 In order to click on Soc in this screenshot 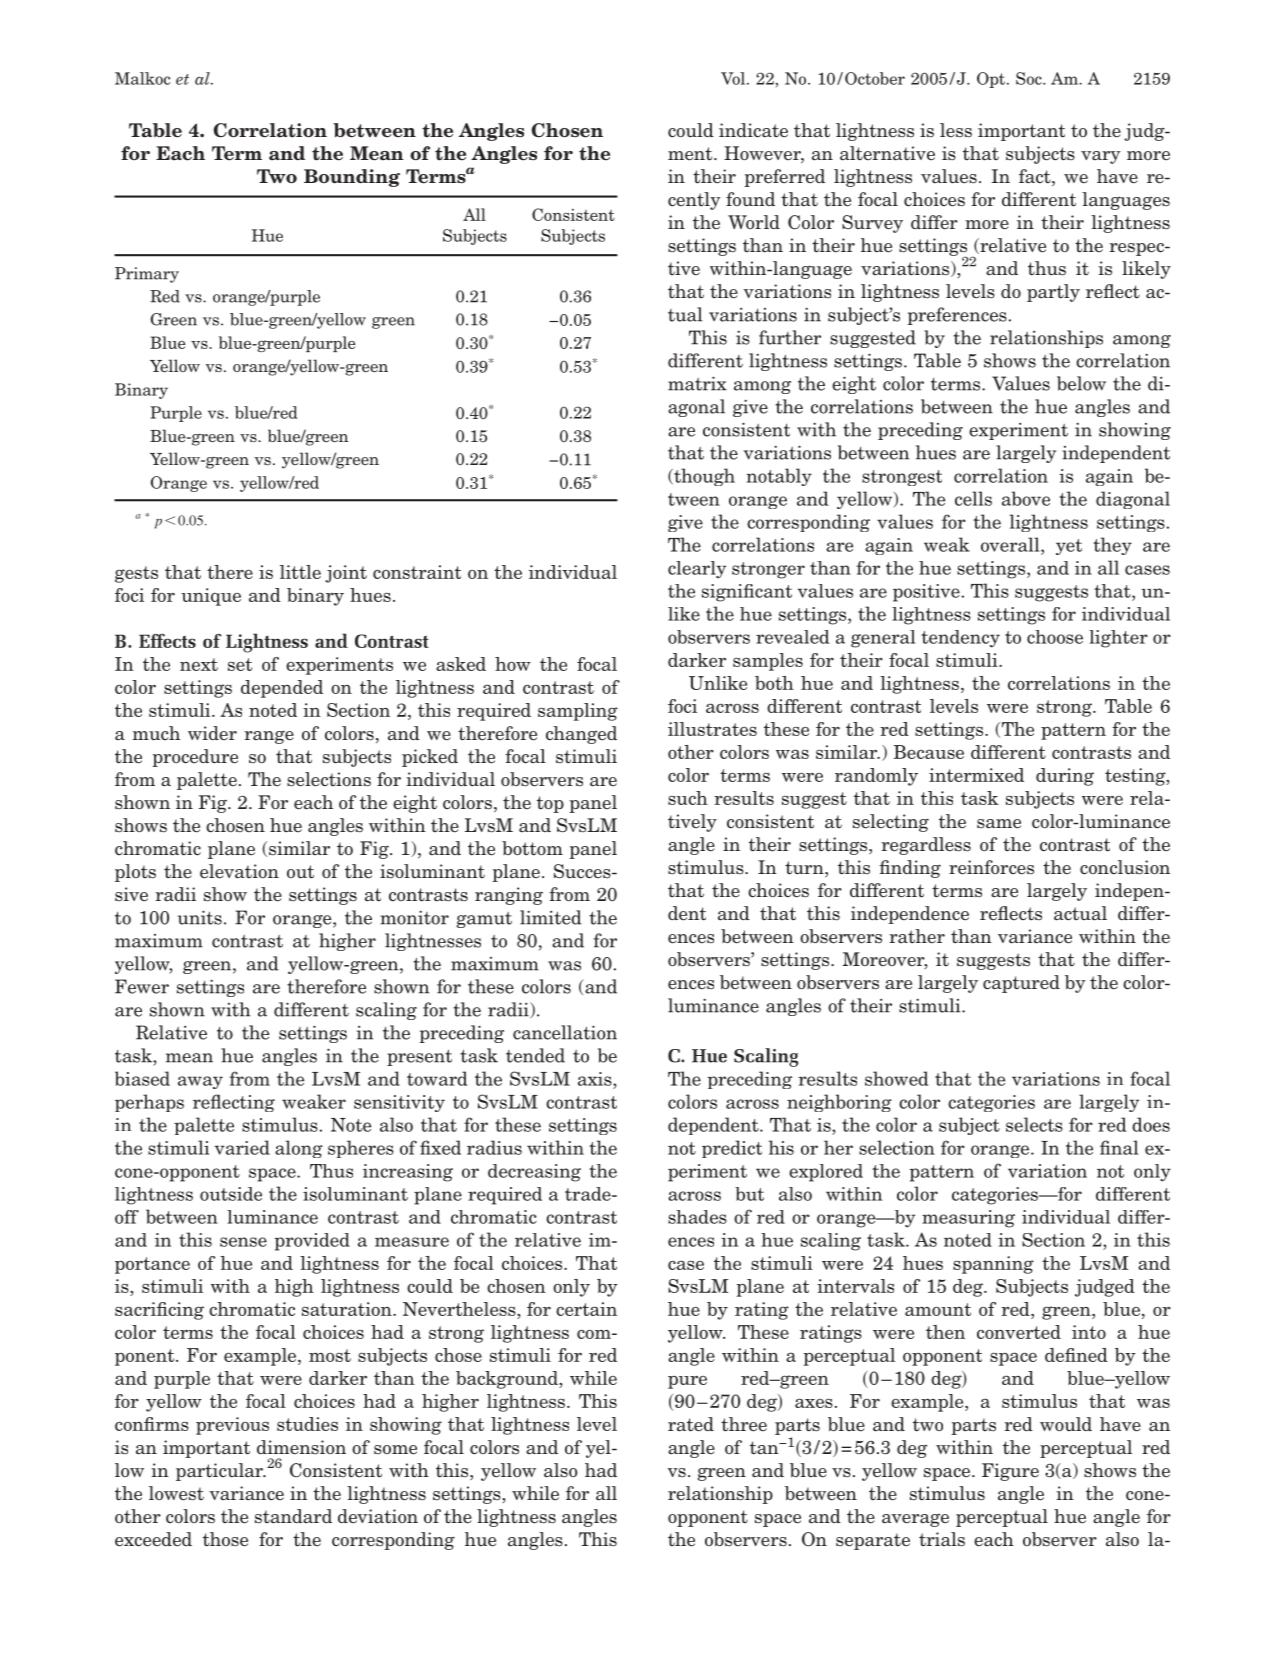, I will do `click(1030, 78)`.
